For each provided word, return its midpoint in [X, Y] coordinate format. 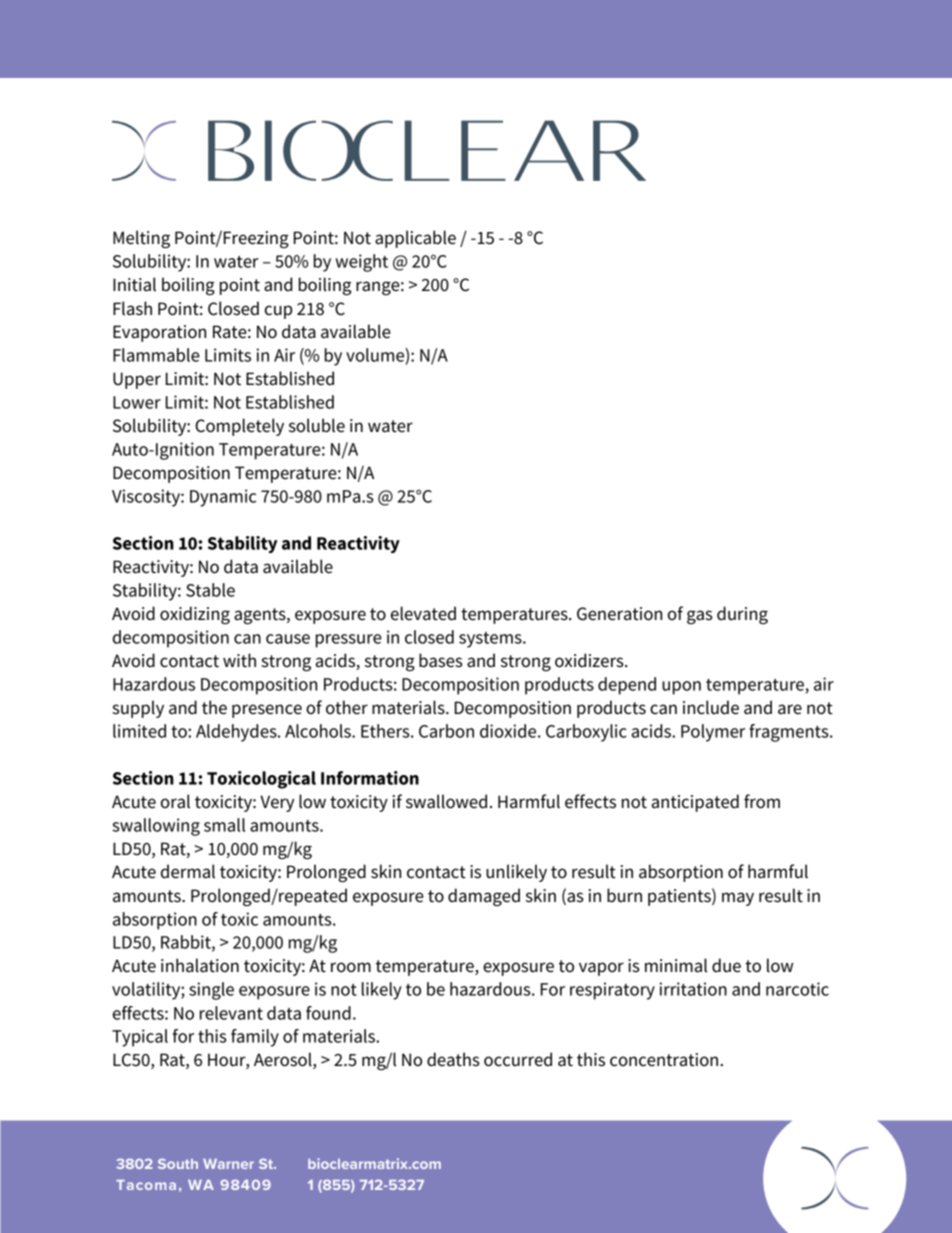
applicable [415, 239]
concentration [665, 1060]
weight [362, 263]
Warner [228, 1164]
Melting [141, 239]
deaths [453, 1059]
